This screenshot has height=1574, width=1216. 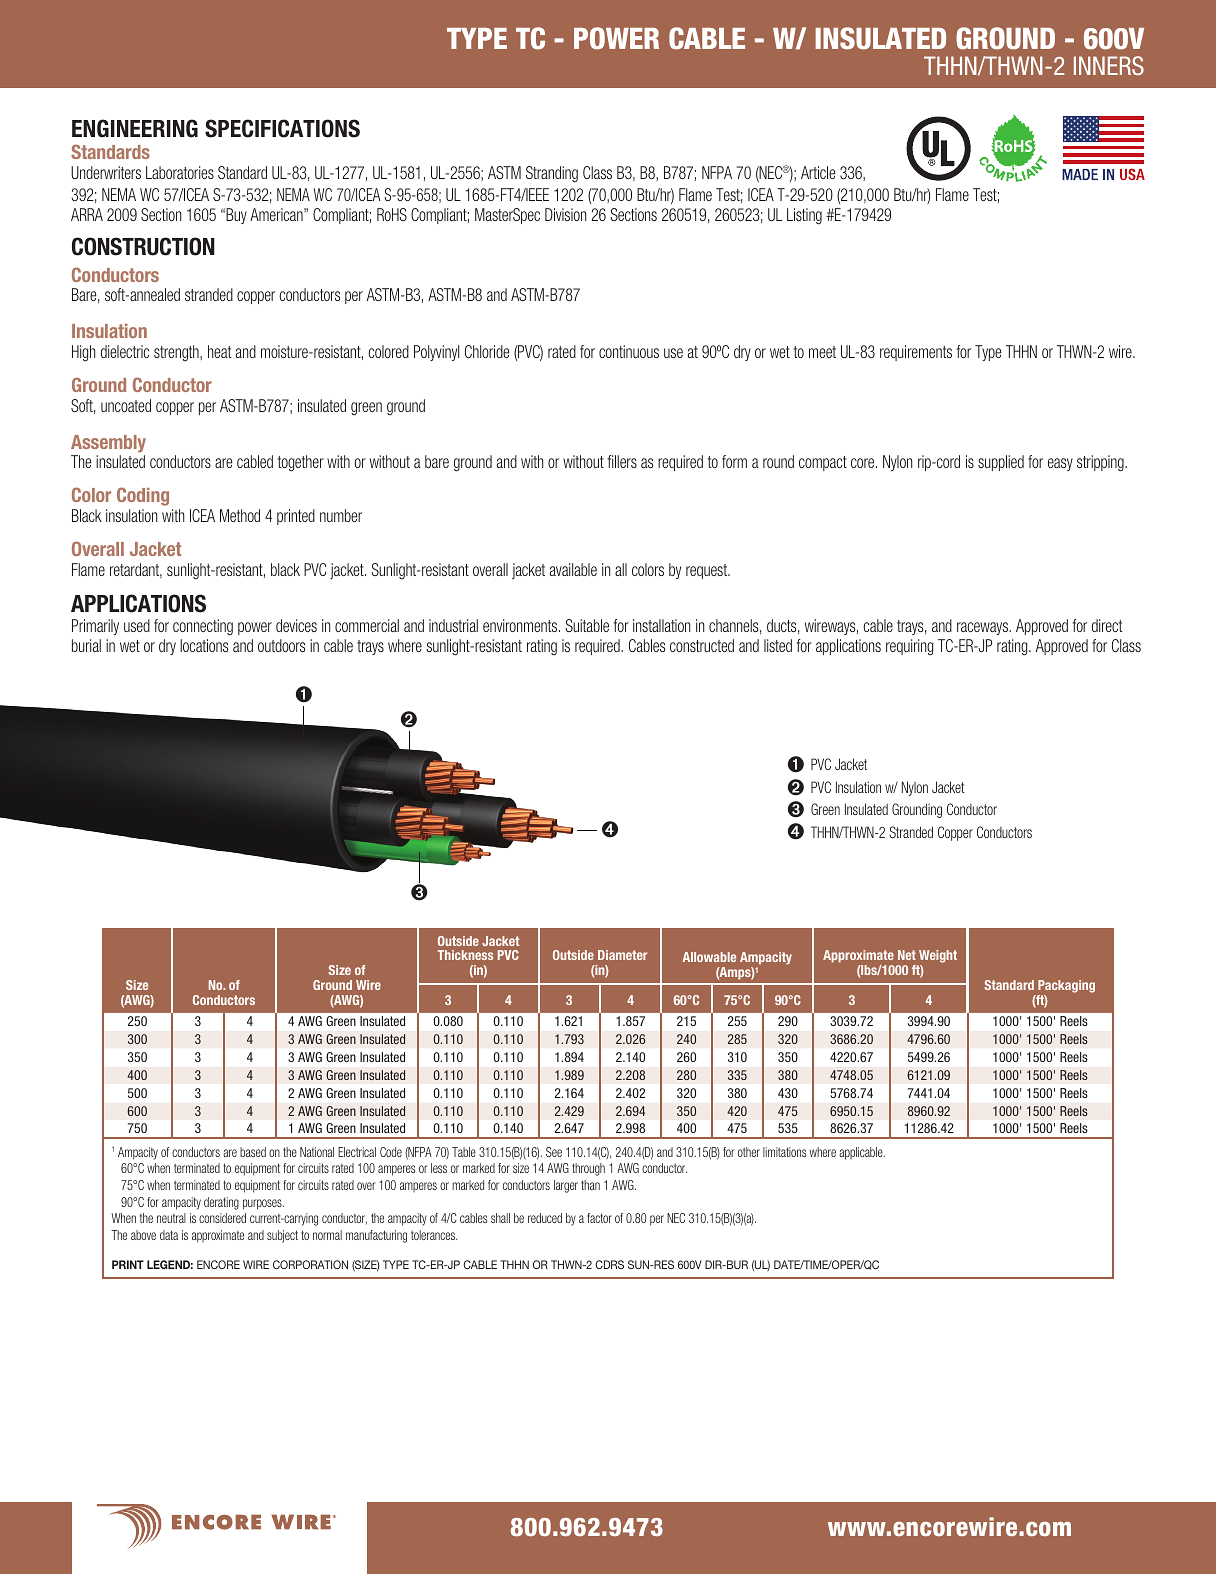 I want to click on Weight, so click(x=937, y=958).
